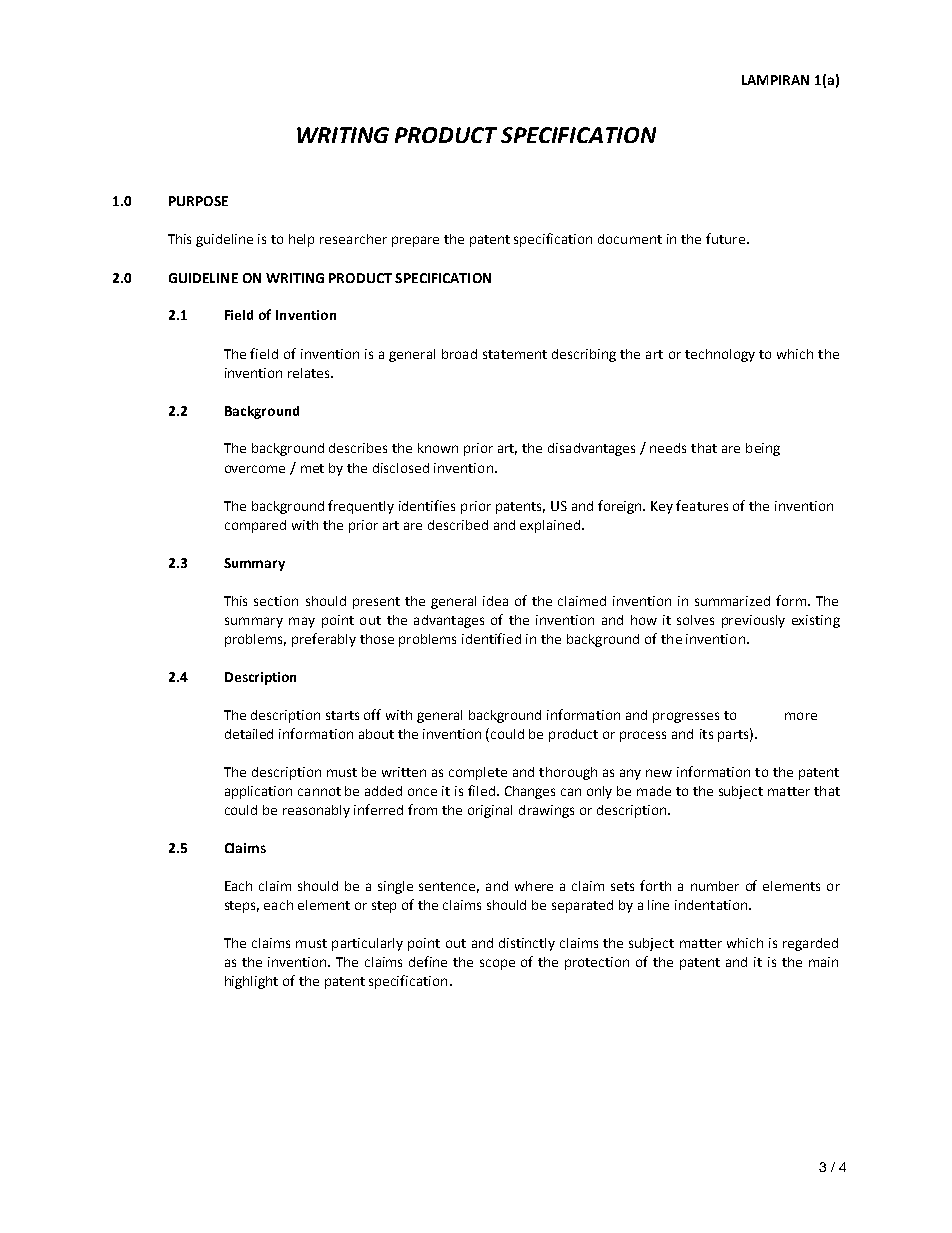 The width and height of the document is (952, 1233). What do you see at coordinates (415, 241) in the document?
I see `prepare` at bounding box center [415, 241].
